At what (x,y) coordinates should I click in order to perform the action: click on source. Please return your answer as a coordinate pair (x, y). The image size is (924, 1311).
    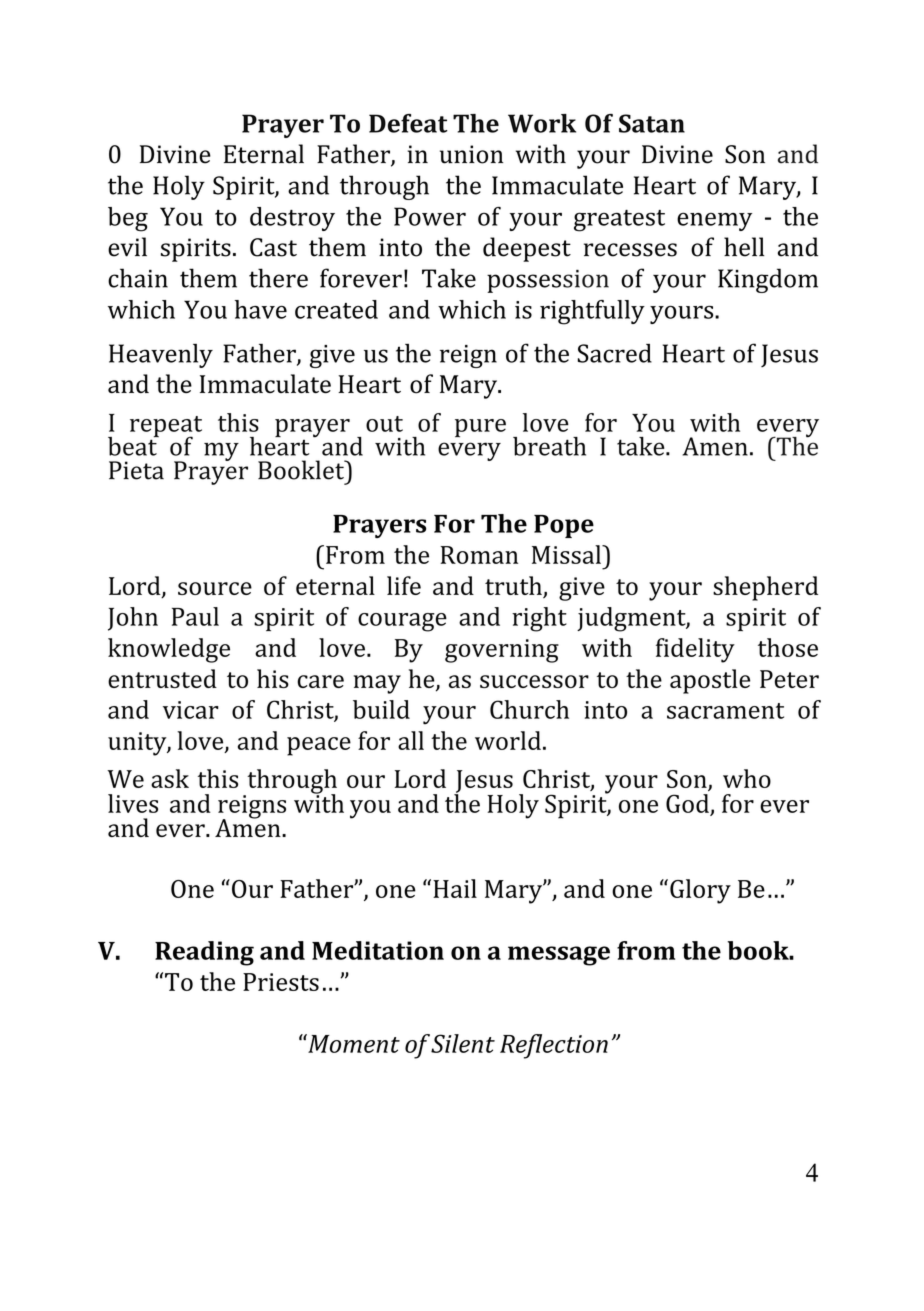
    Looking at the image, I should click on (215, 588).
